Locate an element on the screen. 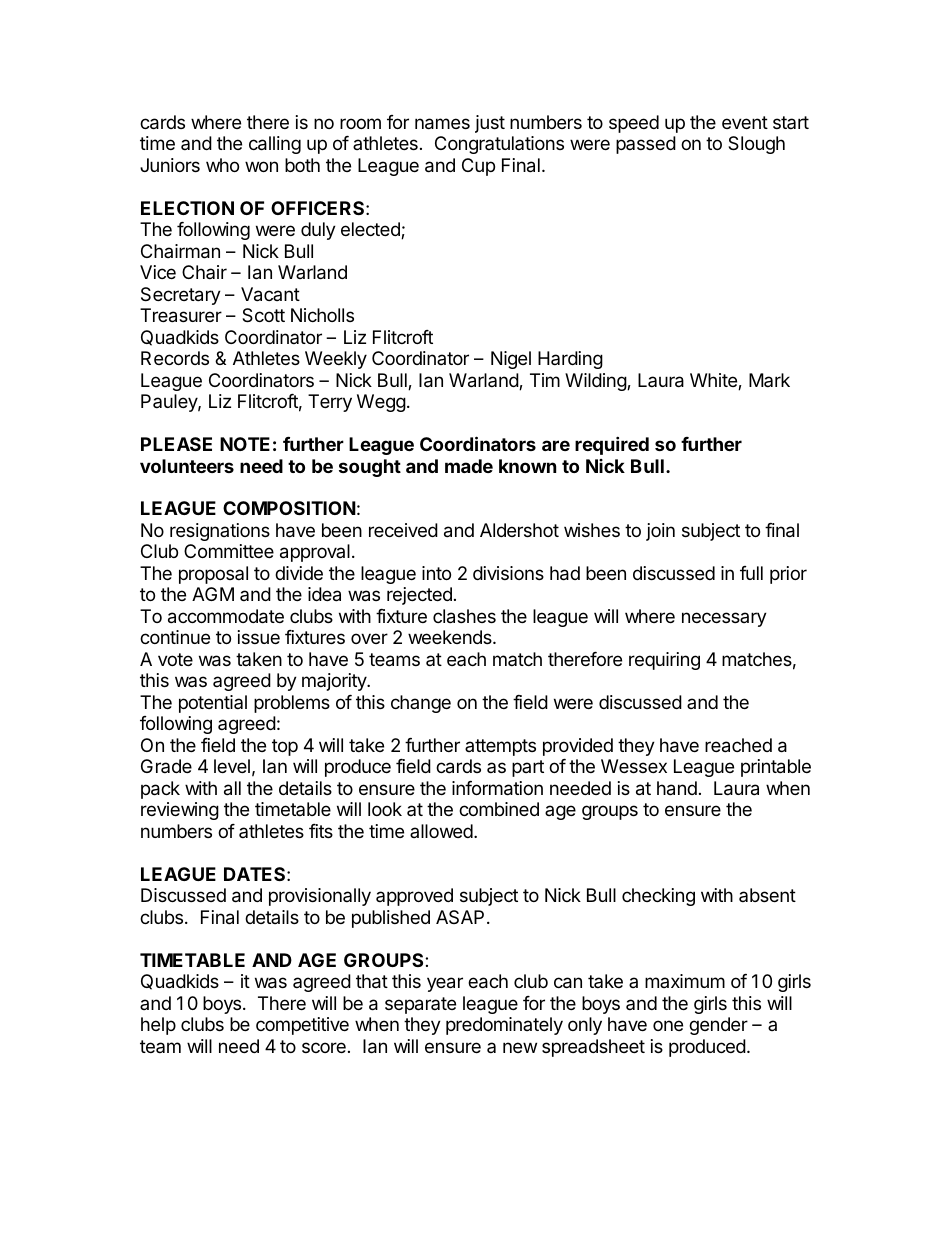  Cup is located at coordinates (478, 167).
